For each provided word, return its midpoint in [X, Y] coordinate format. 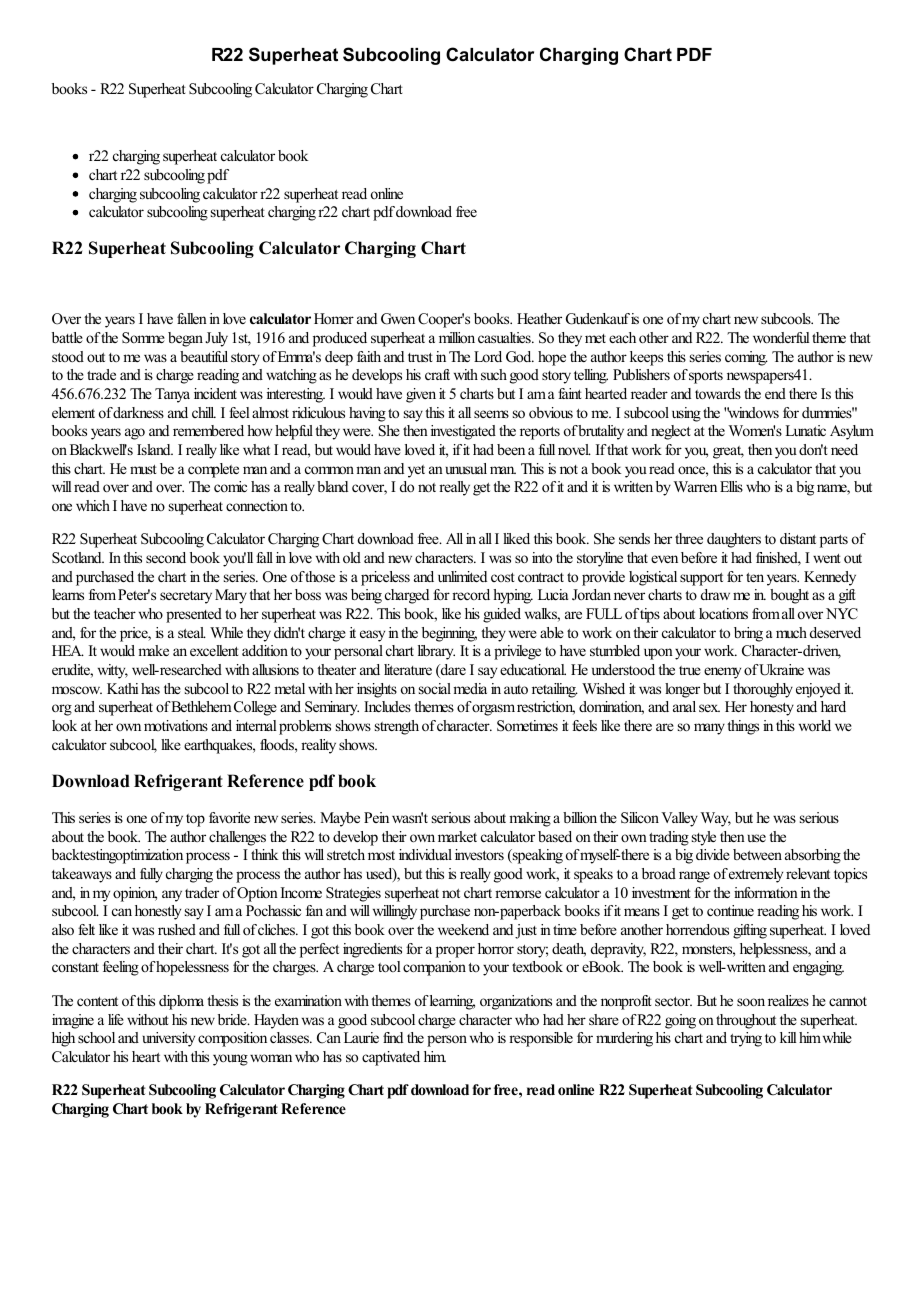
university [168, 1039]
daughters [734, 540]
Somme [143, 338]
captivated [391, 1058]
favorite [229, 817]
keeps [646, 358]
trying [746, 1039]
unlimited [462, 576]
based [555, 836]
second [166, 557]
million [457, 337]
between [757, 854]
